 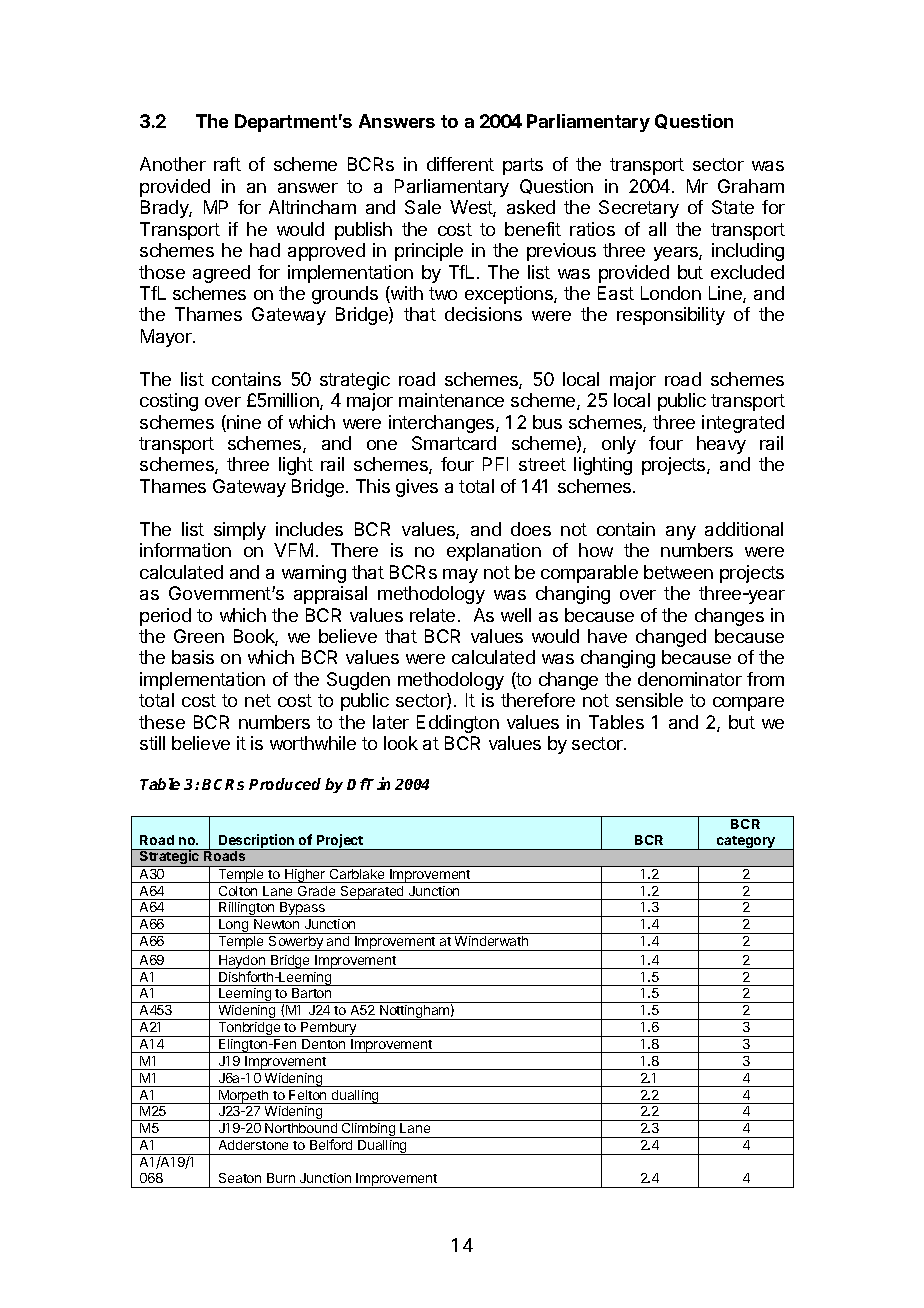 I want to click on category, so click(x=746, y=843).
